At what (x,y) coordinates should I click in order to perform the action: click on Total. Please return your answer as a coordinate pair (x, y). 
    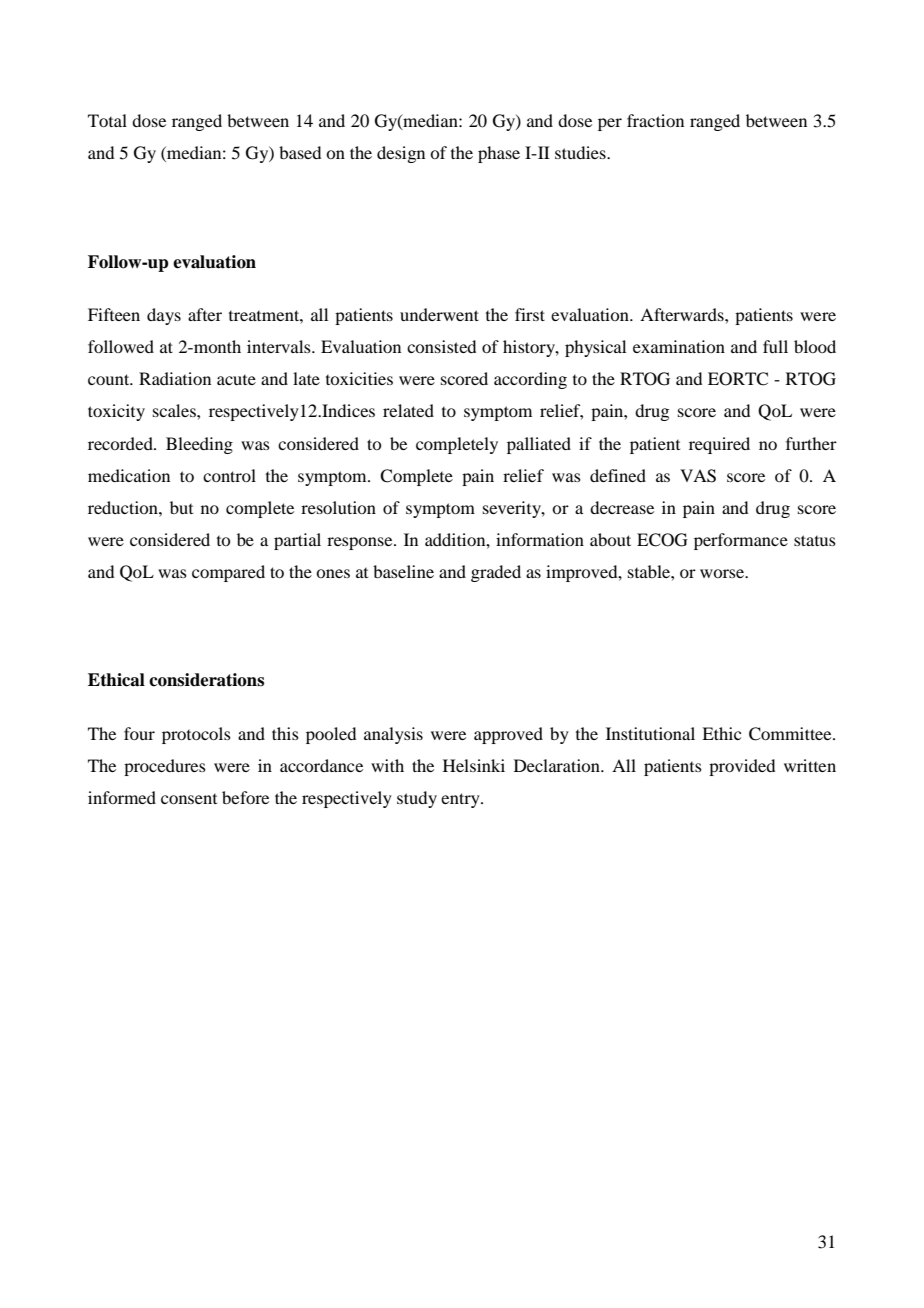
    Looking at the image, I should click on (107, 120).
